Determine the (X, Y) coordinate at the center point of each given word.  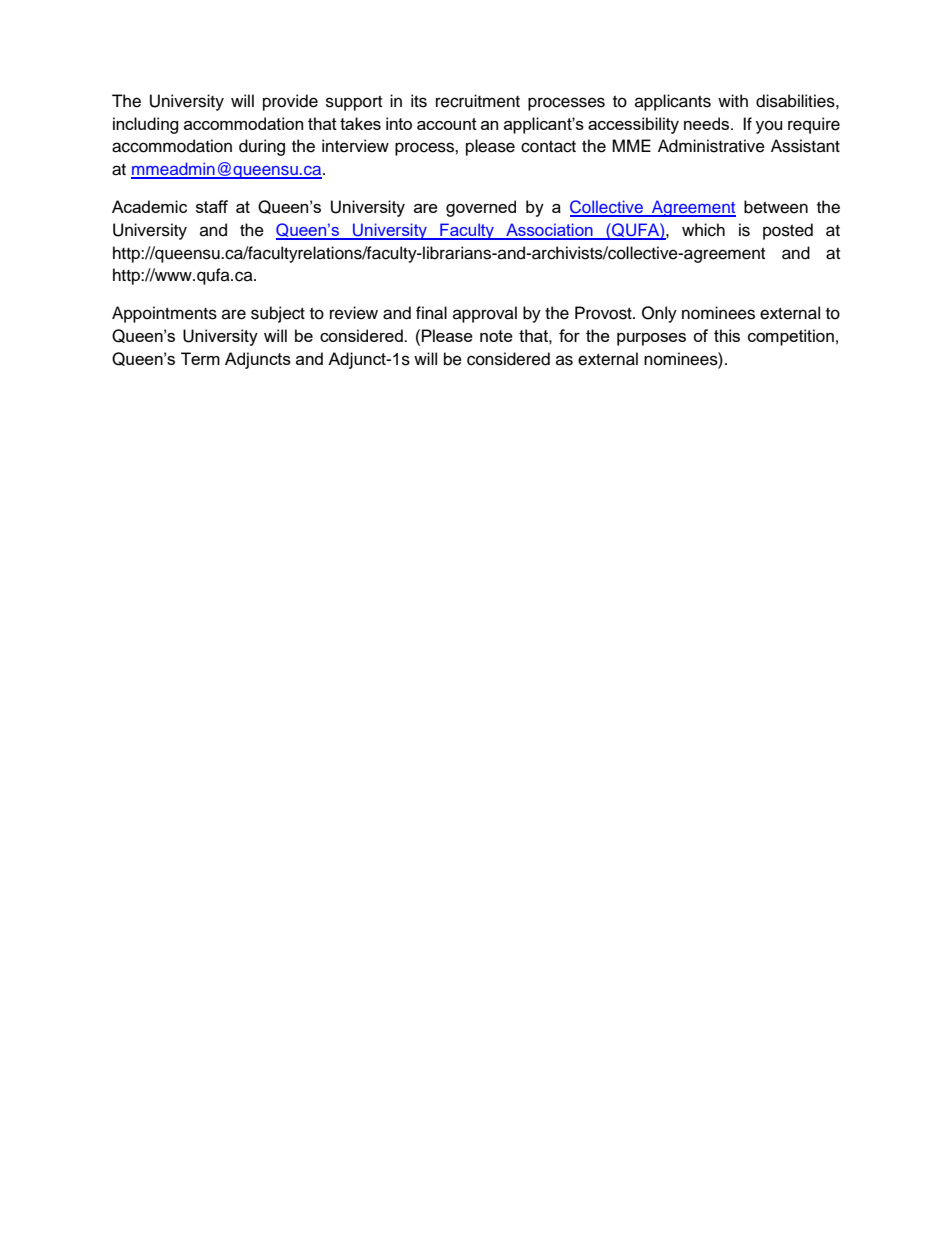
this (727, 335)
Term (200, 358)
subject (278, 314)
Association (549, 231)
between (776, 207)
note (496, 336)
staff (212, 206)
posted (788, 231)
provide (290, 102)
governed (481, 208)
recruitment (478, 101)
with (733, 100)
